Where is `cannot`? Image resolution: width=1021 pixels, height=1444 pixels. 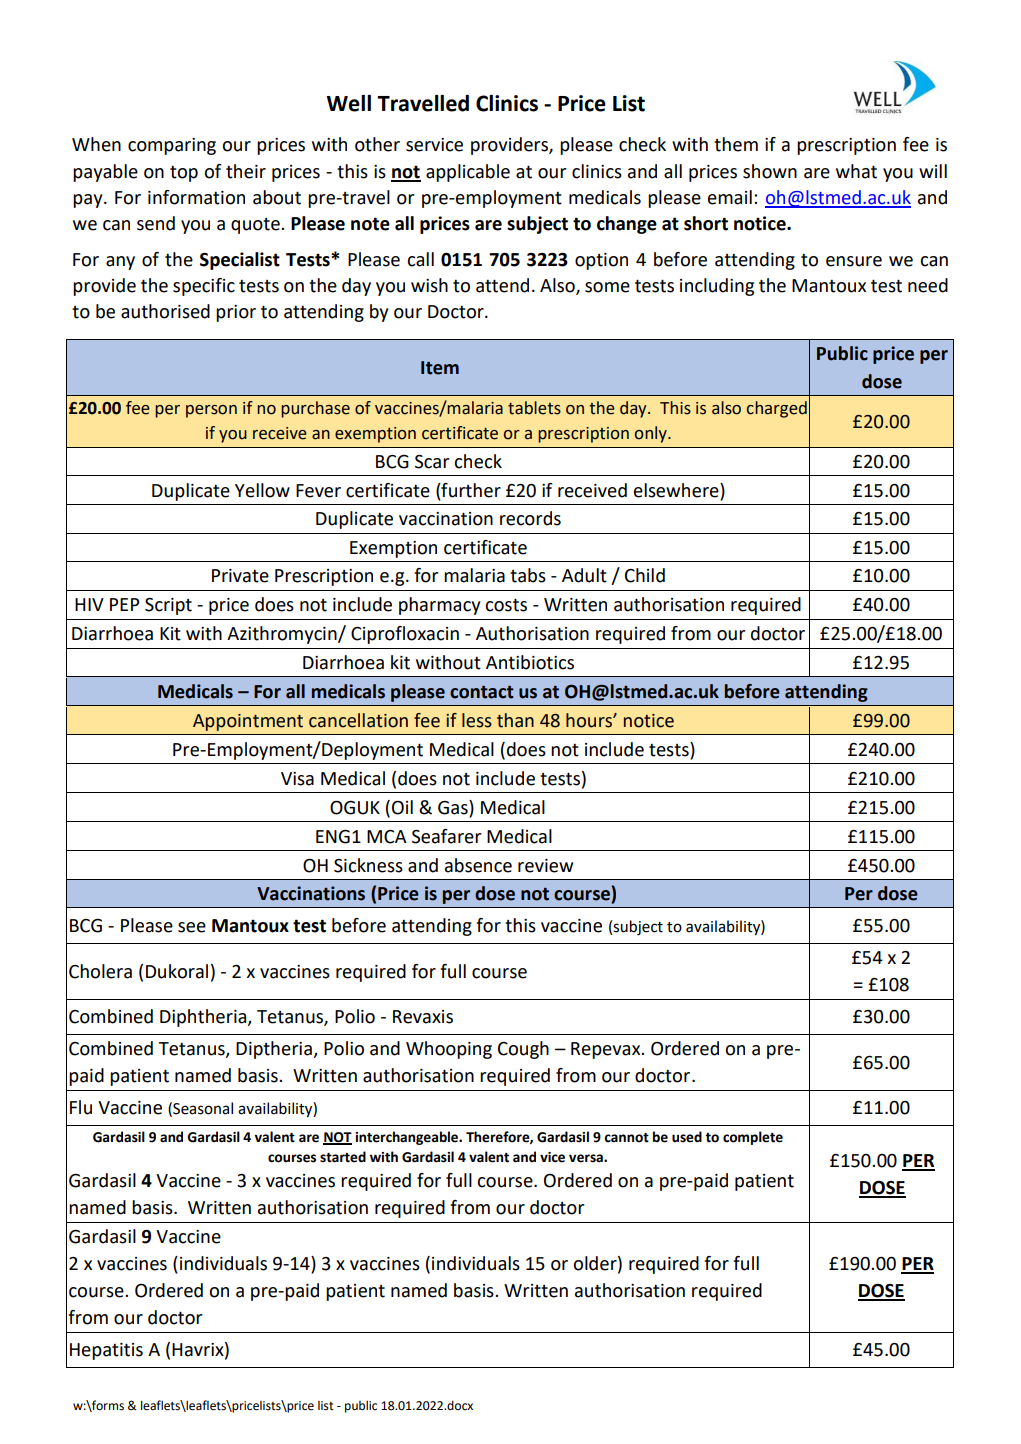 cannot is located at coordinates (626, 1138).
